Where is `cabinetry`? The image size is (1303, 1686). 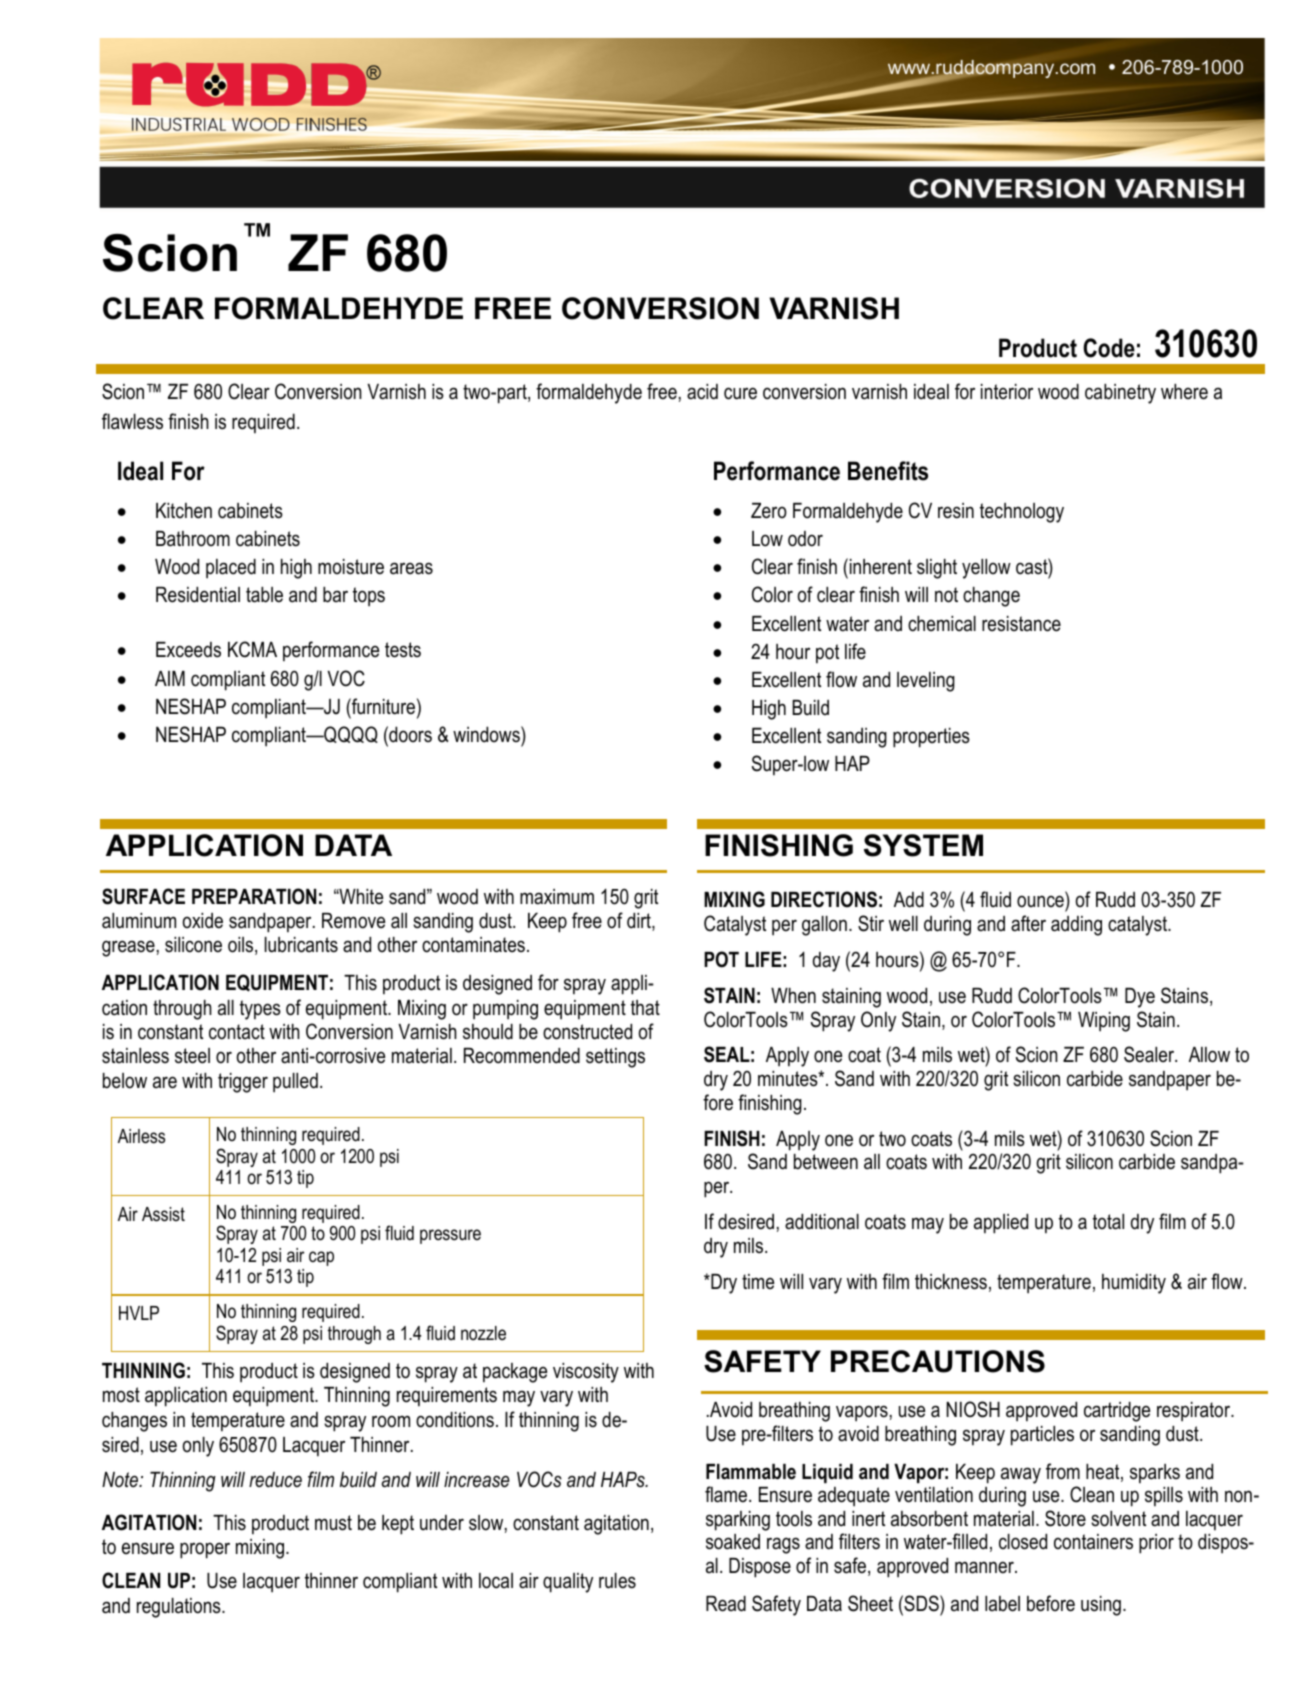 cabinetry is located at coordinates (1120, 394).
